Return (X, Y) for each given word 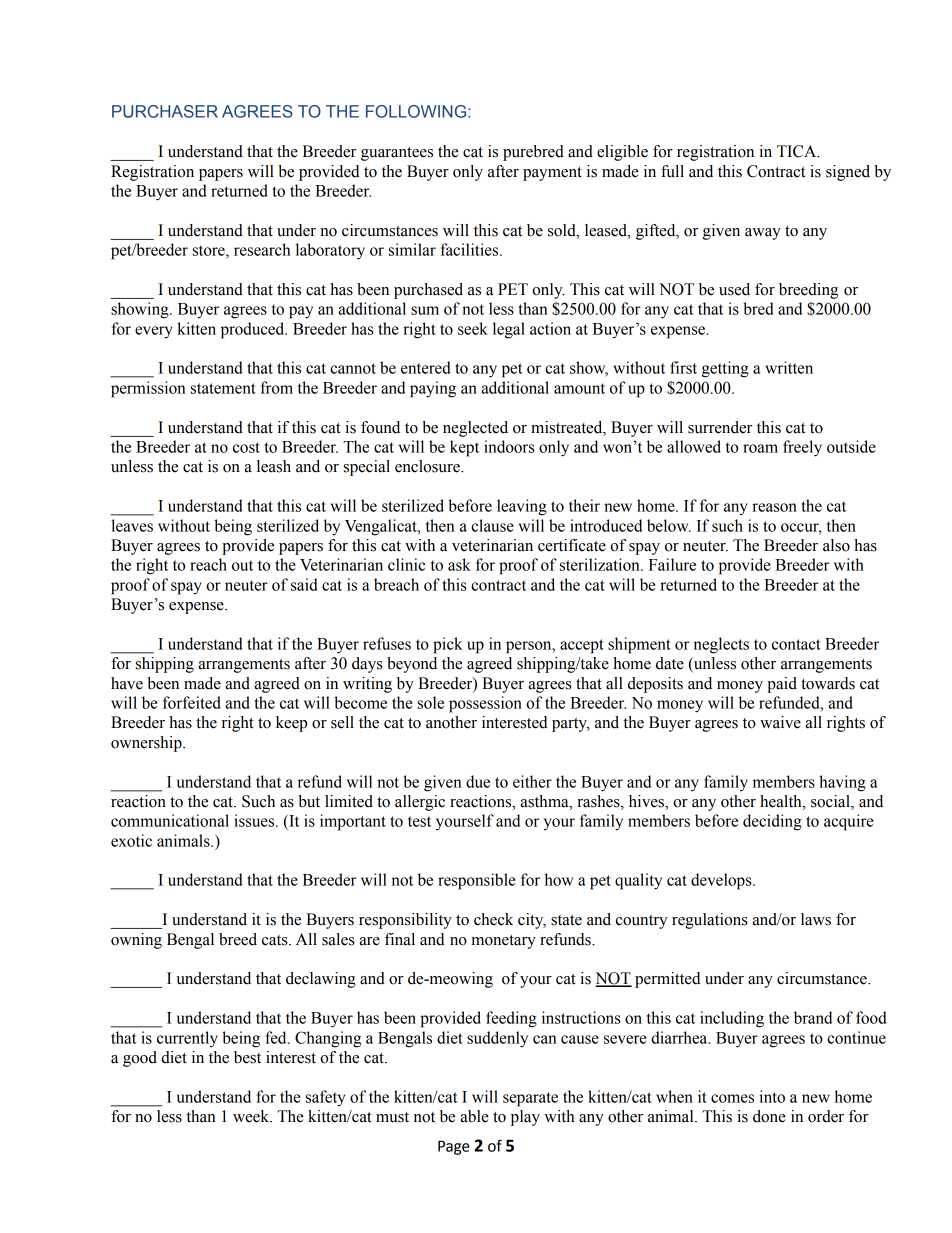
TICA (798, 151)
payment (552, 174)
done (769, 1116)
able (474, 1116)
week (252, 1116)
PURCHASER (165, 111)
